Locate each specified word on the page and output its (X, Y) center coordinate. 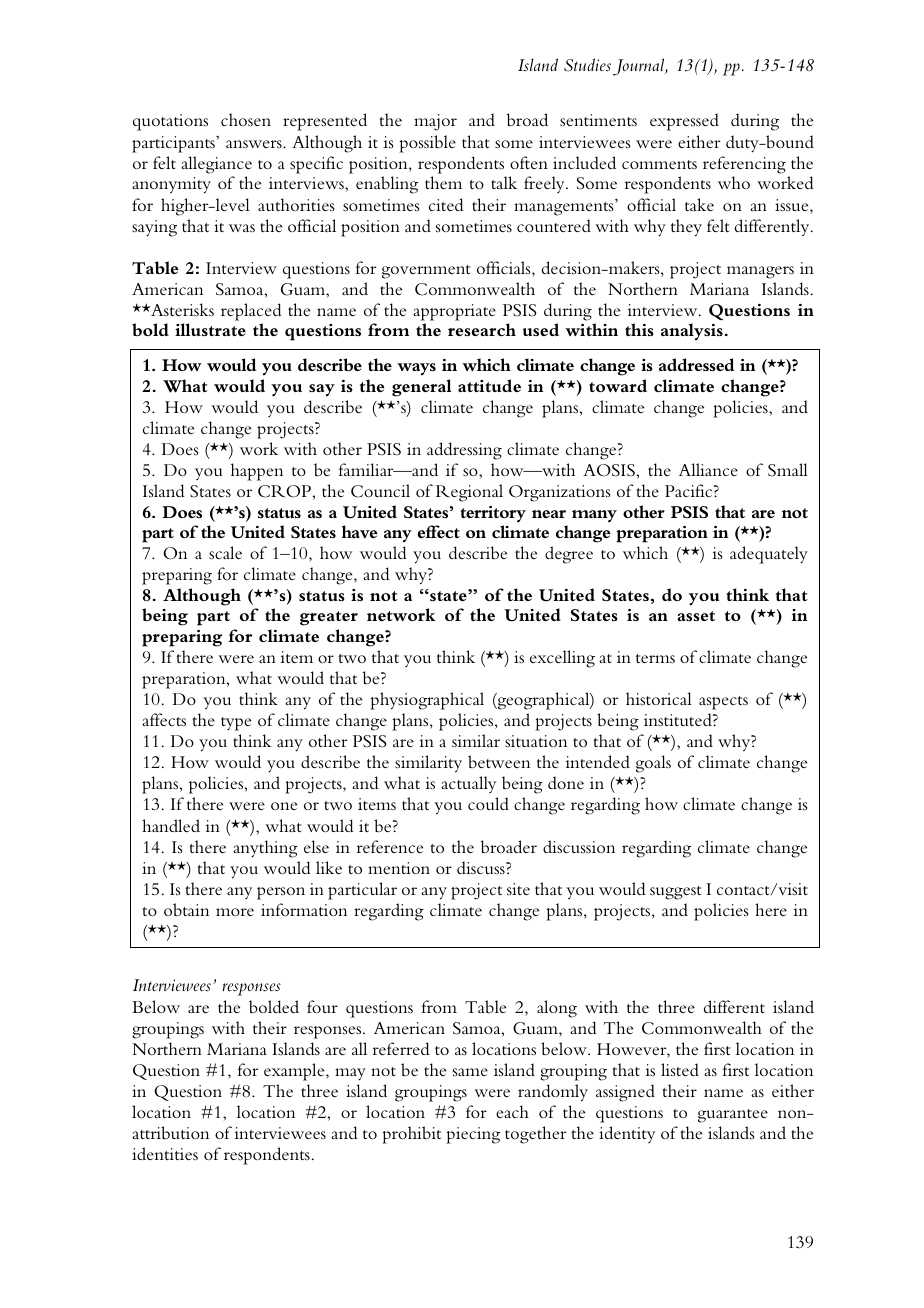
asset (696, 616)
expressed (684, 122)
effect (439, 531)
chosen (246, 120)
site (518, 889)
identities (165, 1154)
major (435, 122)
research (482, 329)
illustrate (210, 329)
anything (265, 849)
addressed (696, 364)
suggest (676, 893)
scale (225, 552)
